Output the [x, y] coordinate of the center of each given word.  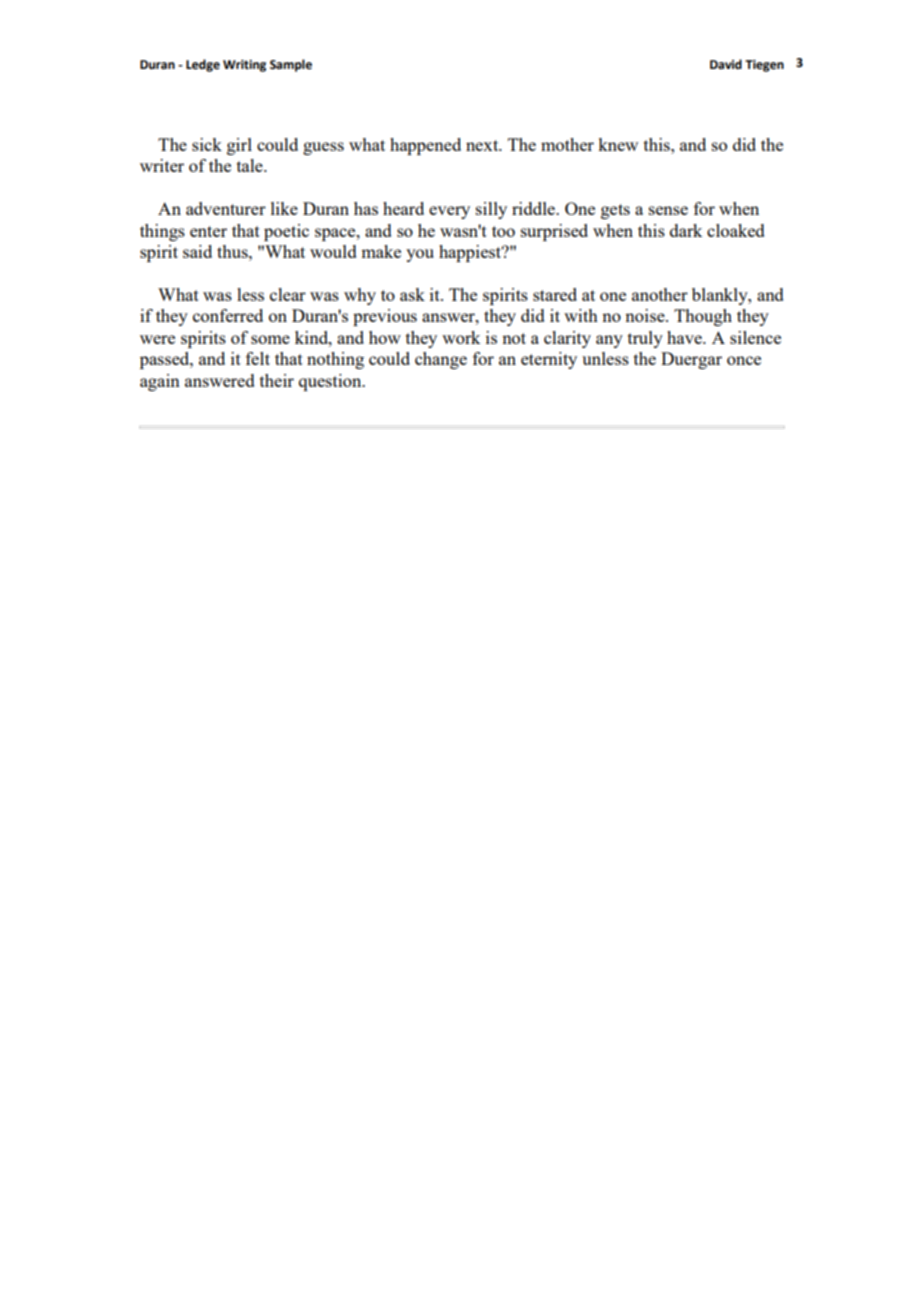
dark [686, 230]
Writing [244, 66]
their [277, 380]
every [449, 212]
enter [208, 231]
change [441, 360]
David [726, 64]
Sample [291, 65]
